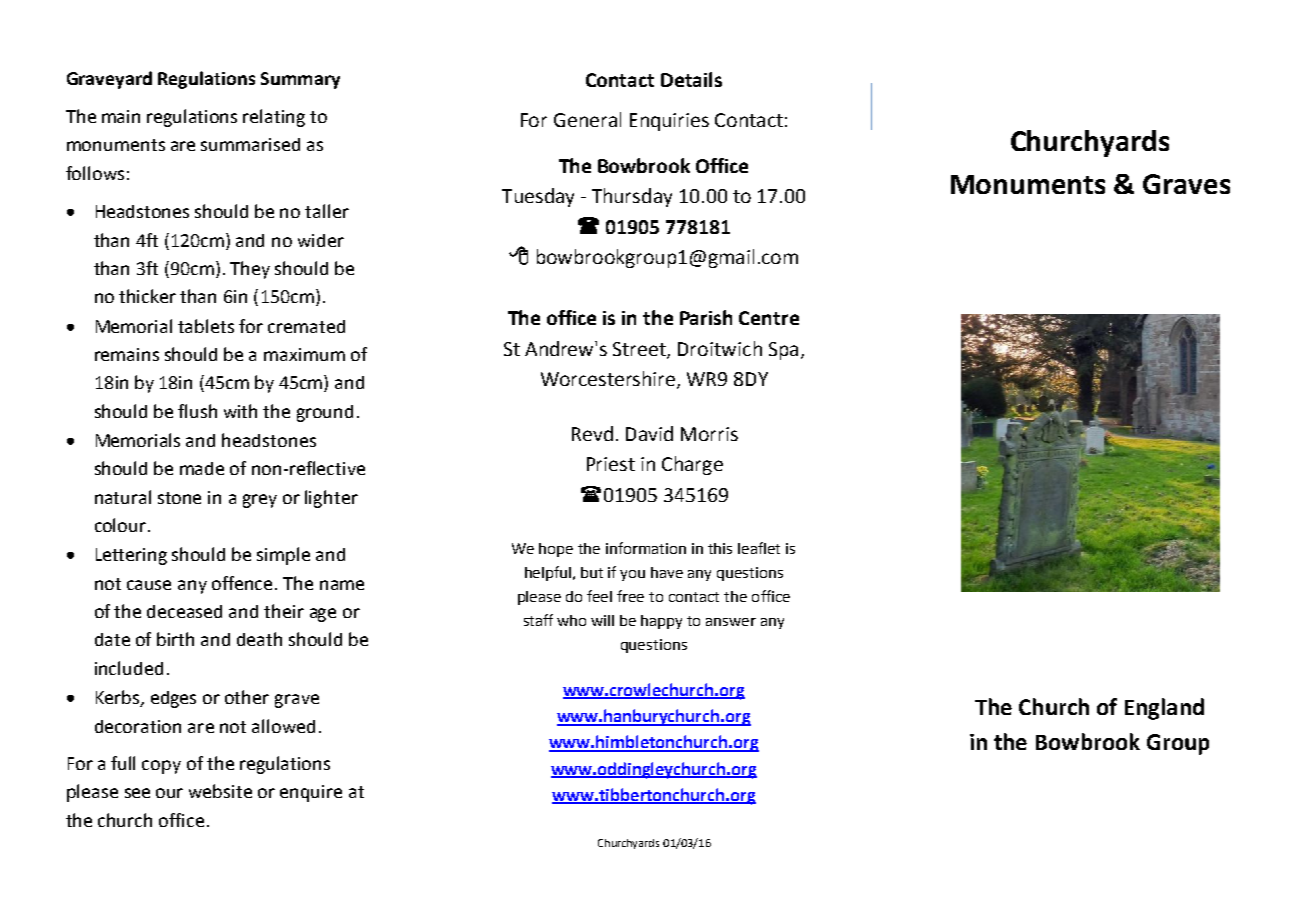 The width and height of the screenshot is (1308, 924). I want to click on simple, so click(283, 556).
